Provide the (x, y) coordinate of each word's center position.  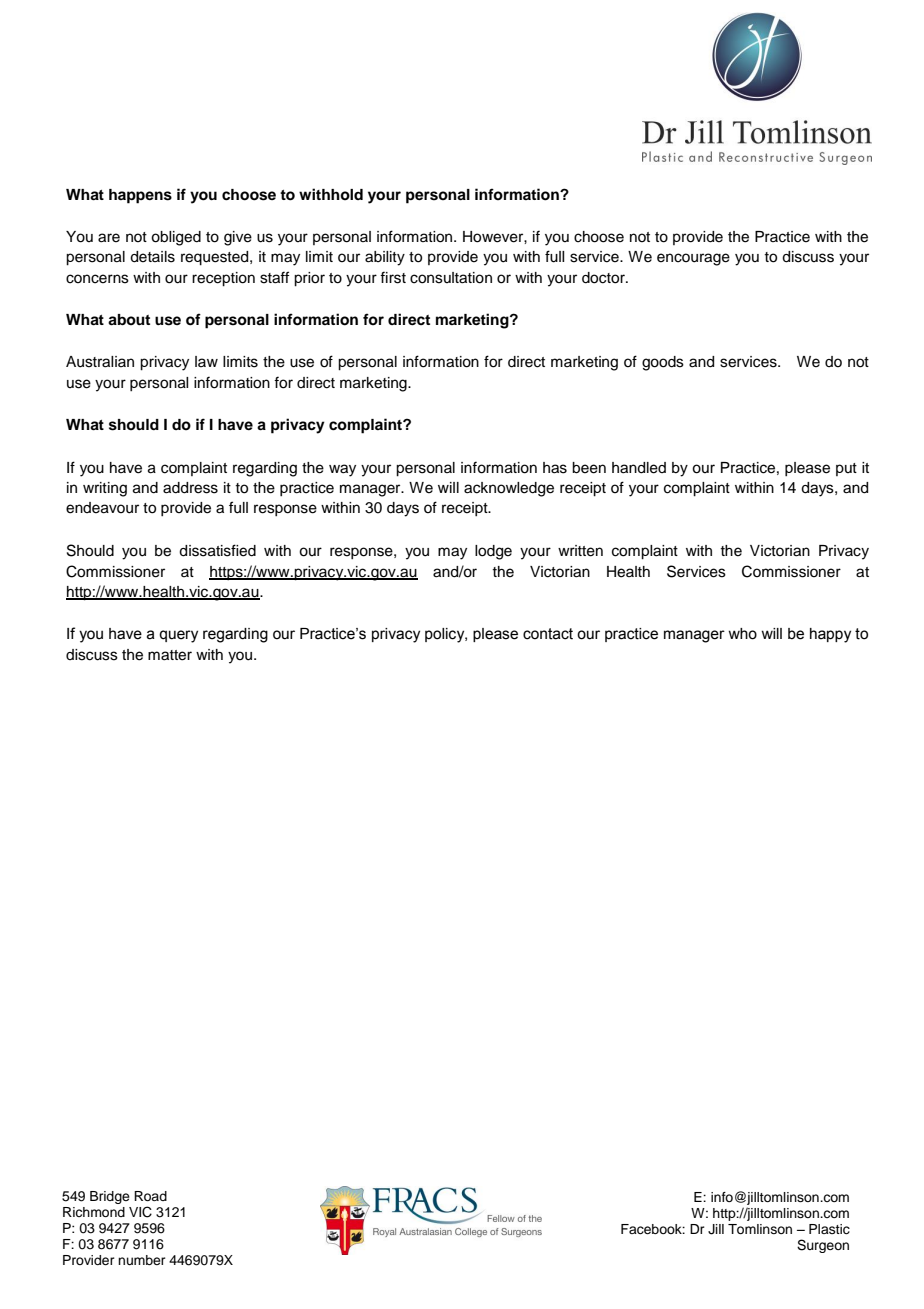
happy (830, 635)
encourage (693, 259)
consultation (451, 278)
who (742, 634)
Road (150, 1196)
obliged (176, 238)
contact (548, 634)
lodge (493, 552)
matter (170, 655)
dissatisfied (217, 550)
